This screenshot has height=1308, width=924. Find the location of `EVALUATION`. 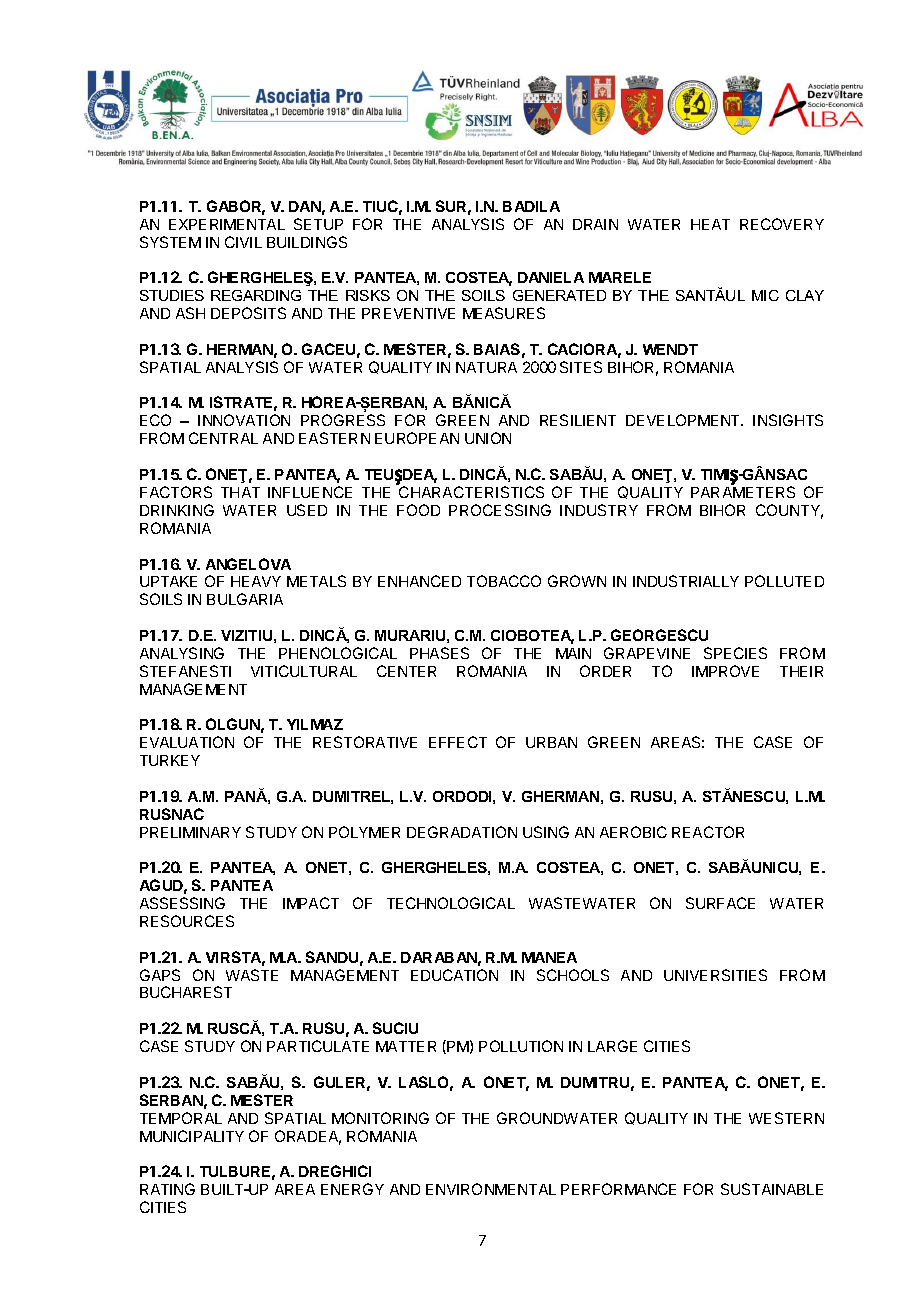

EVALUATION is located at coordinates (187, 742).
